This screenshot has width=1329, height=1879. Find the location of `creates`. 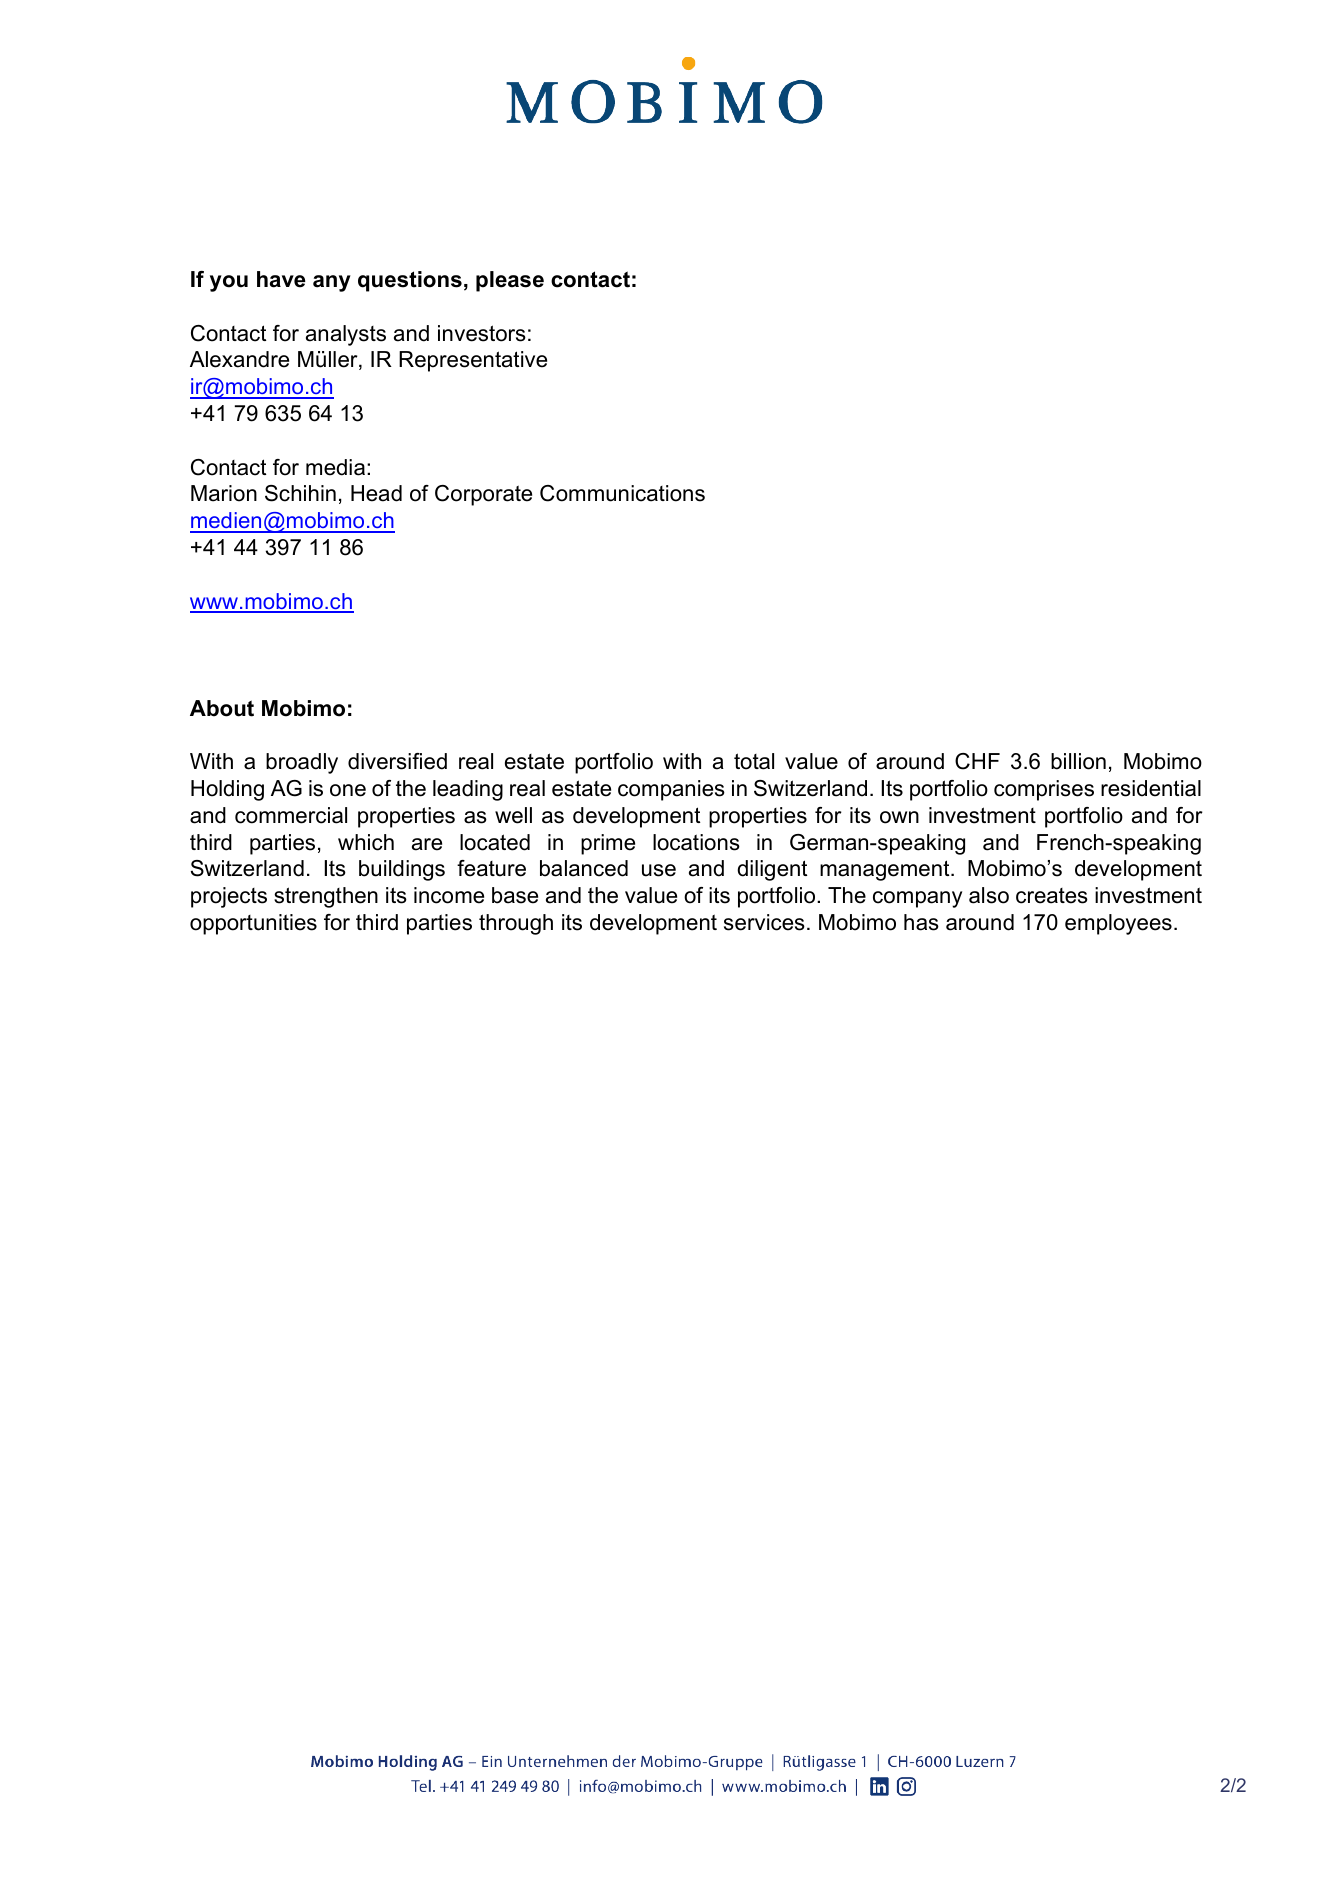

creates is located at coordinates (1052, 896).
